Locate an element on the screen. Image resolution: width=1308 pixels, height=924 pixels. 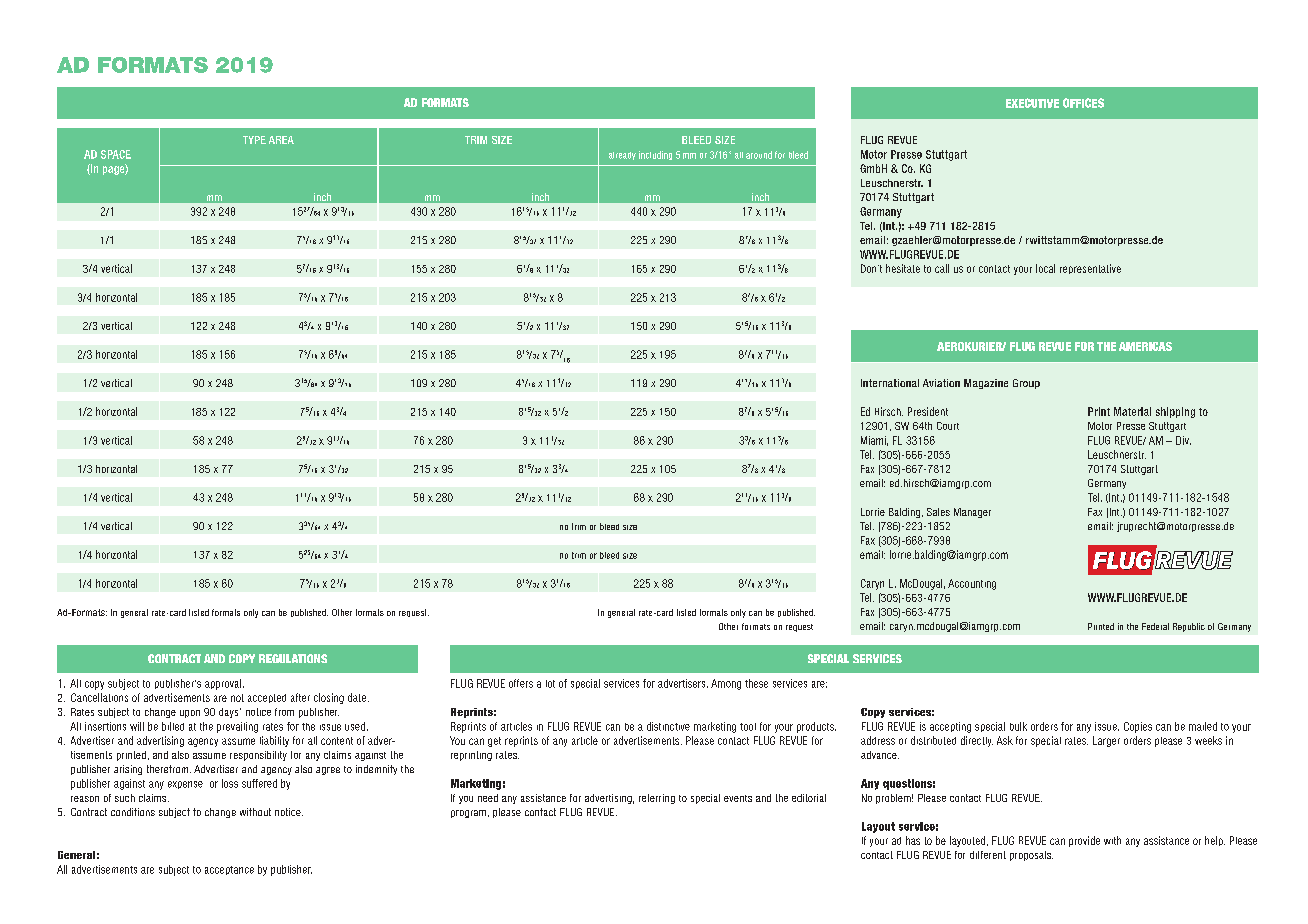
Manager is located at coordinates (972, 513).
